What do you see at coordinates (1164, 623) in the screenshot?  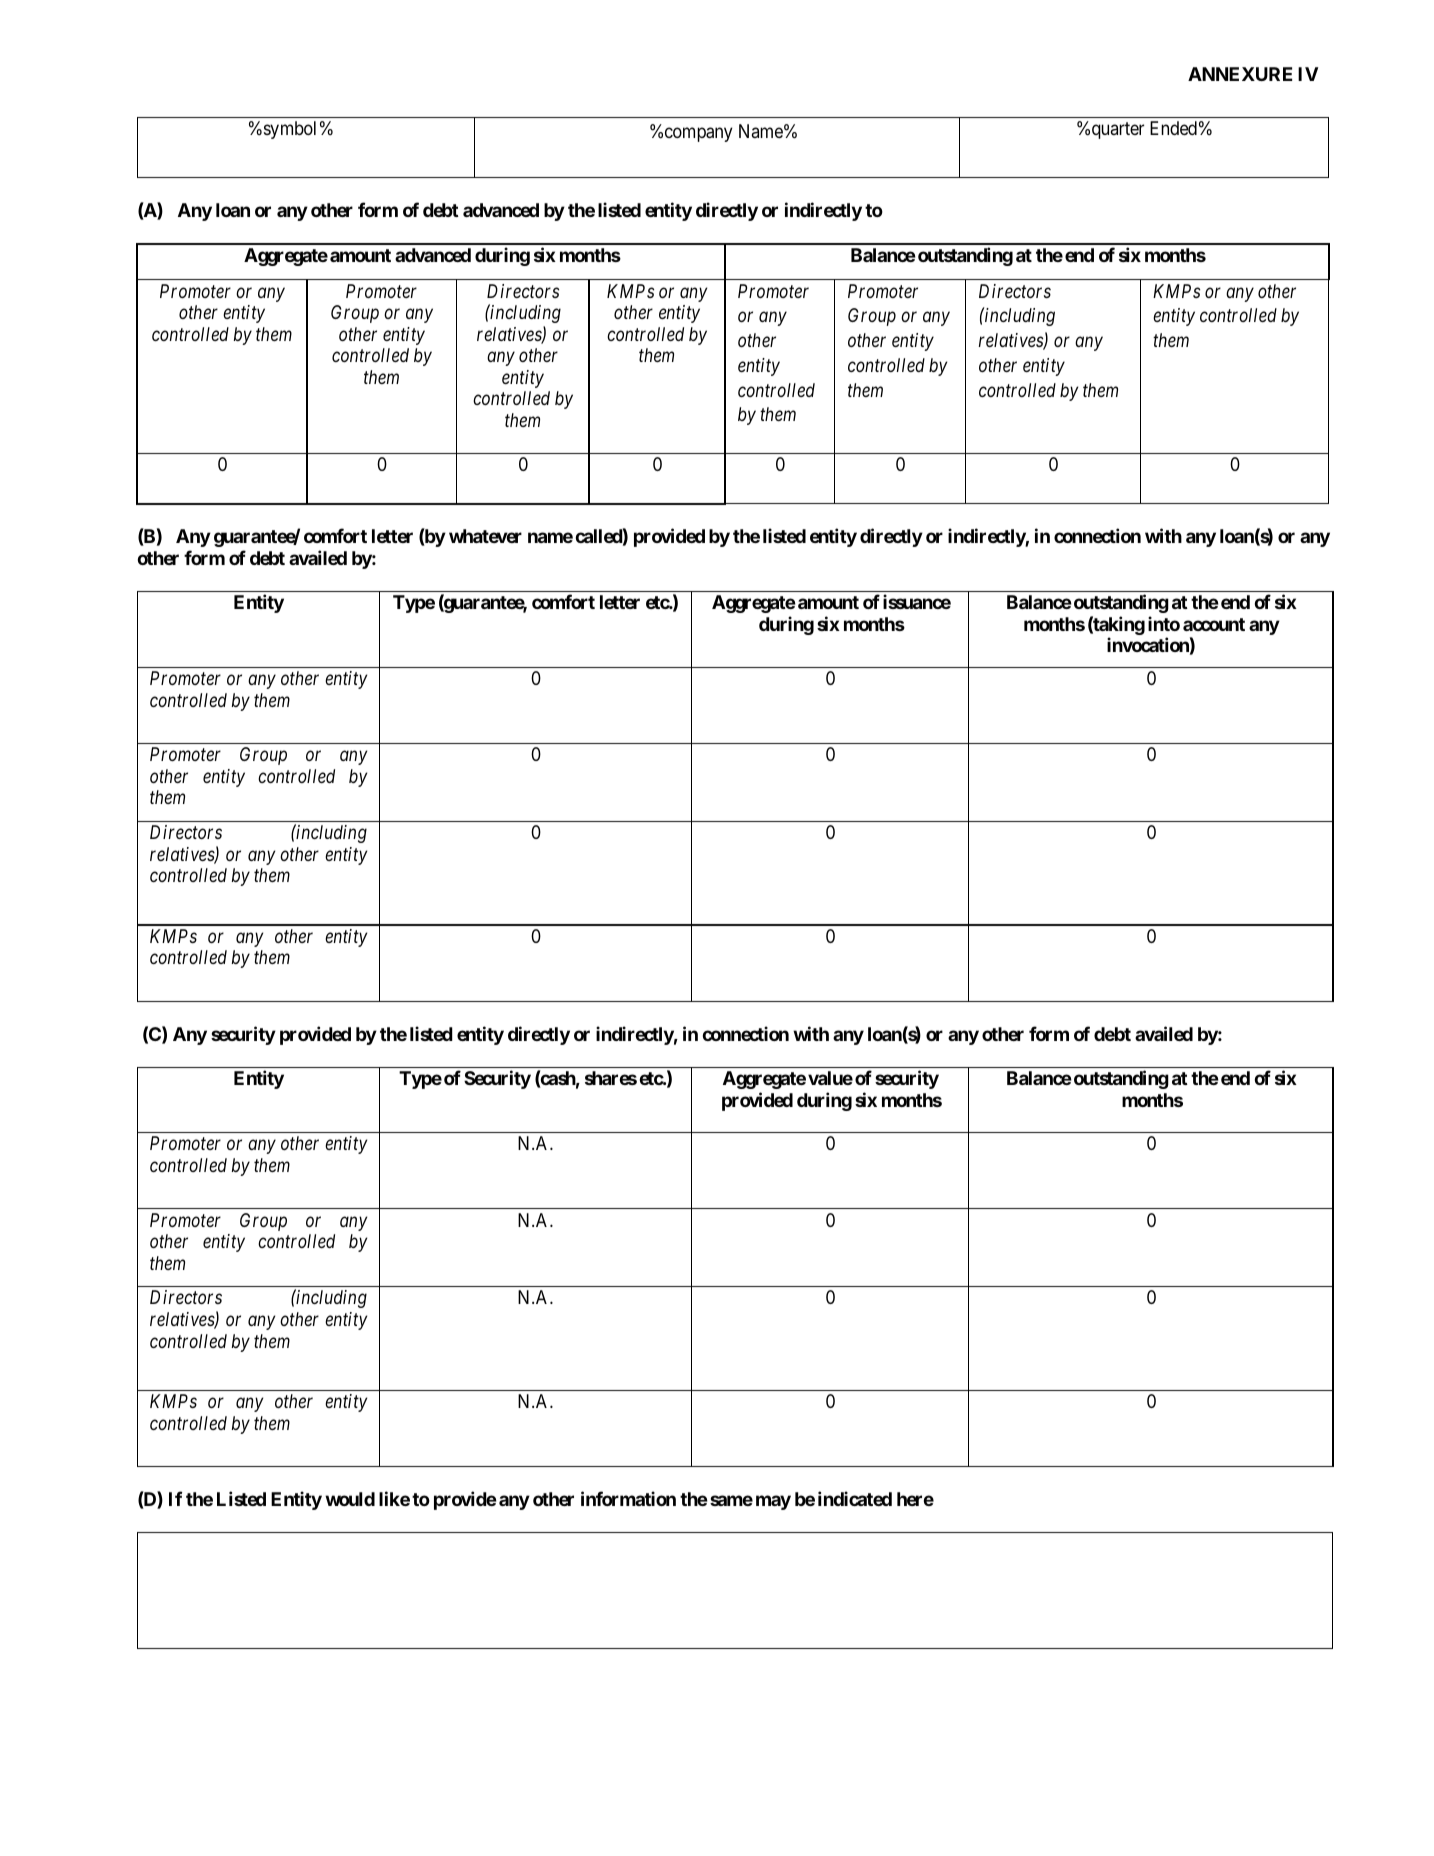 I see `into` at bounding box center [1164, 623].
